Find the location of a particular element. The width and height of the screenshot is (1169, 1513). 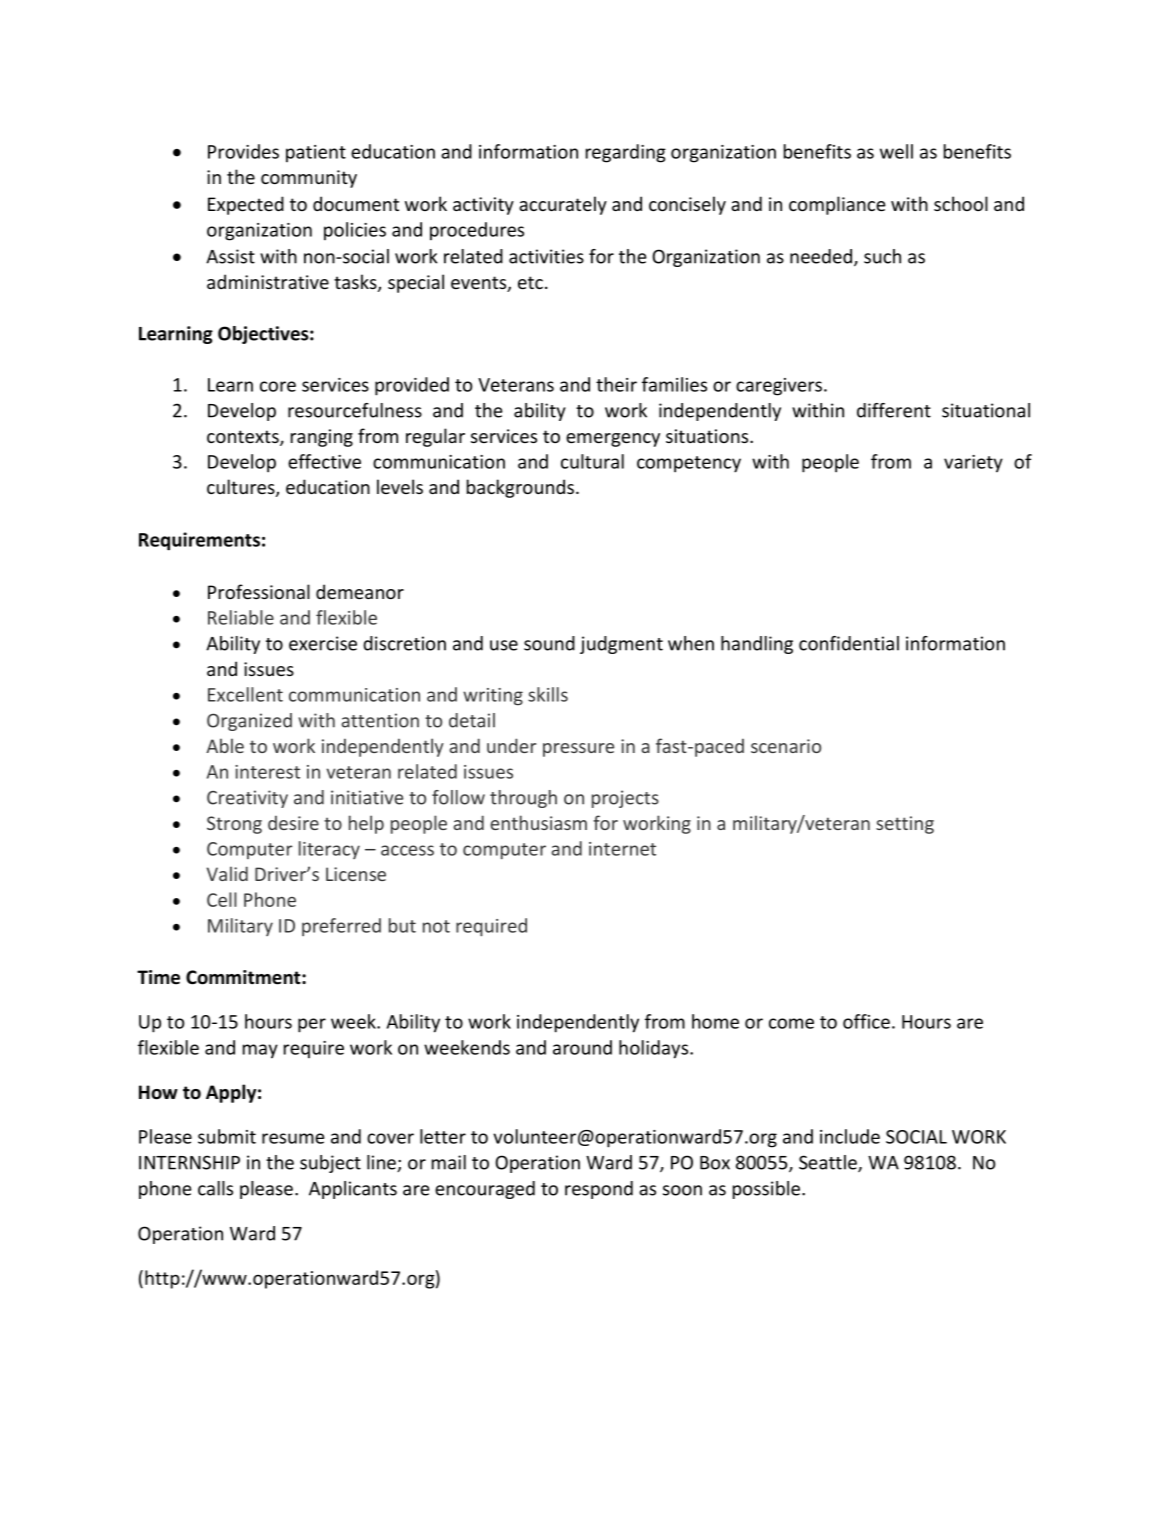

setting is located at coordinates (905, 825).
